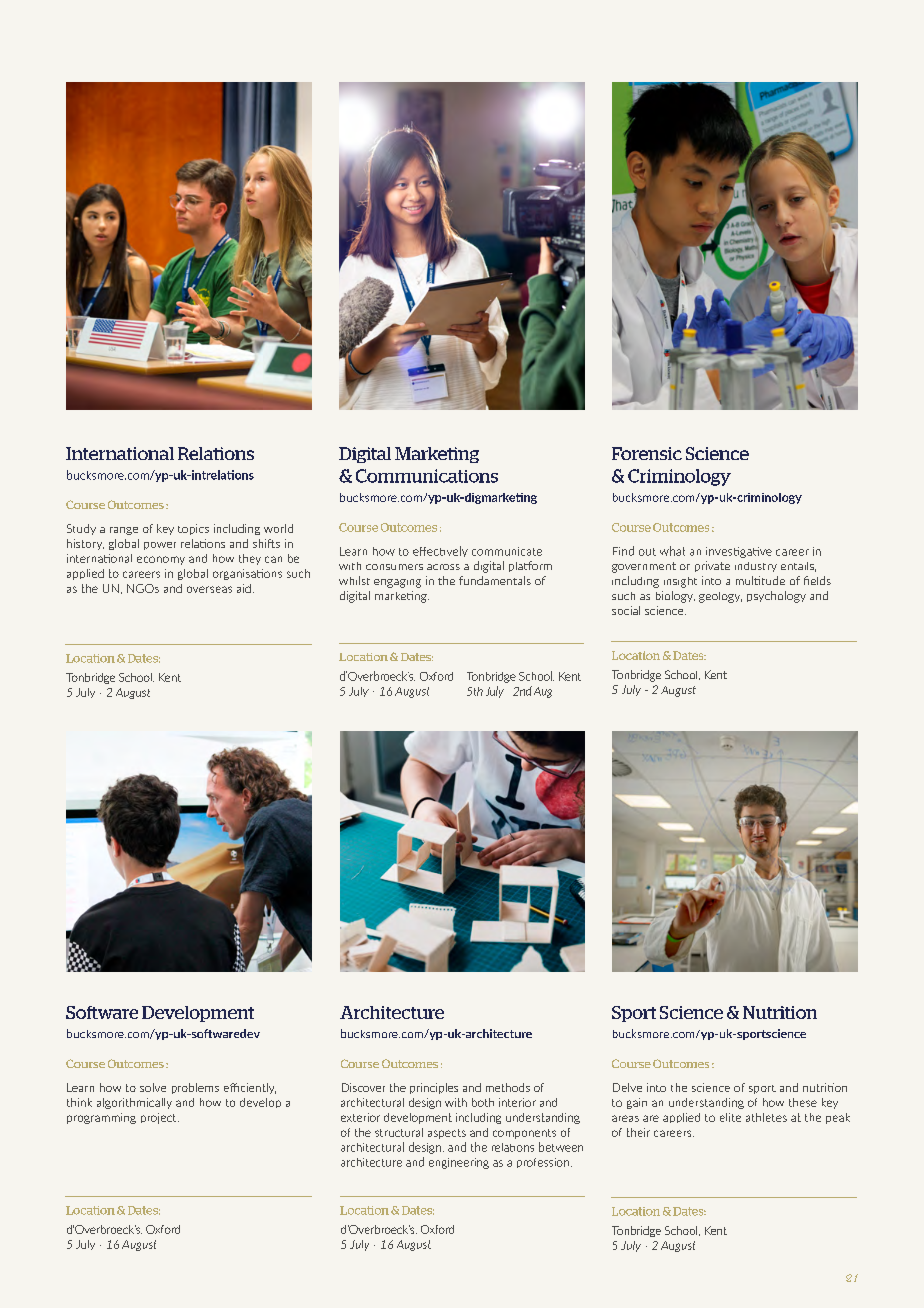 The height and width of the page is (1308, 924). I want to click on topics, so click(193, 529).
